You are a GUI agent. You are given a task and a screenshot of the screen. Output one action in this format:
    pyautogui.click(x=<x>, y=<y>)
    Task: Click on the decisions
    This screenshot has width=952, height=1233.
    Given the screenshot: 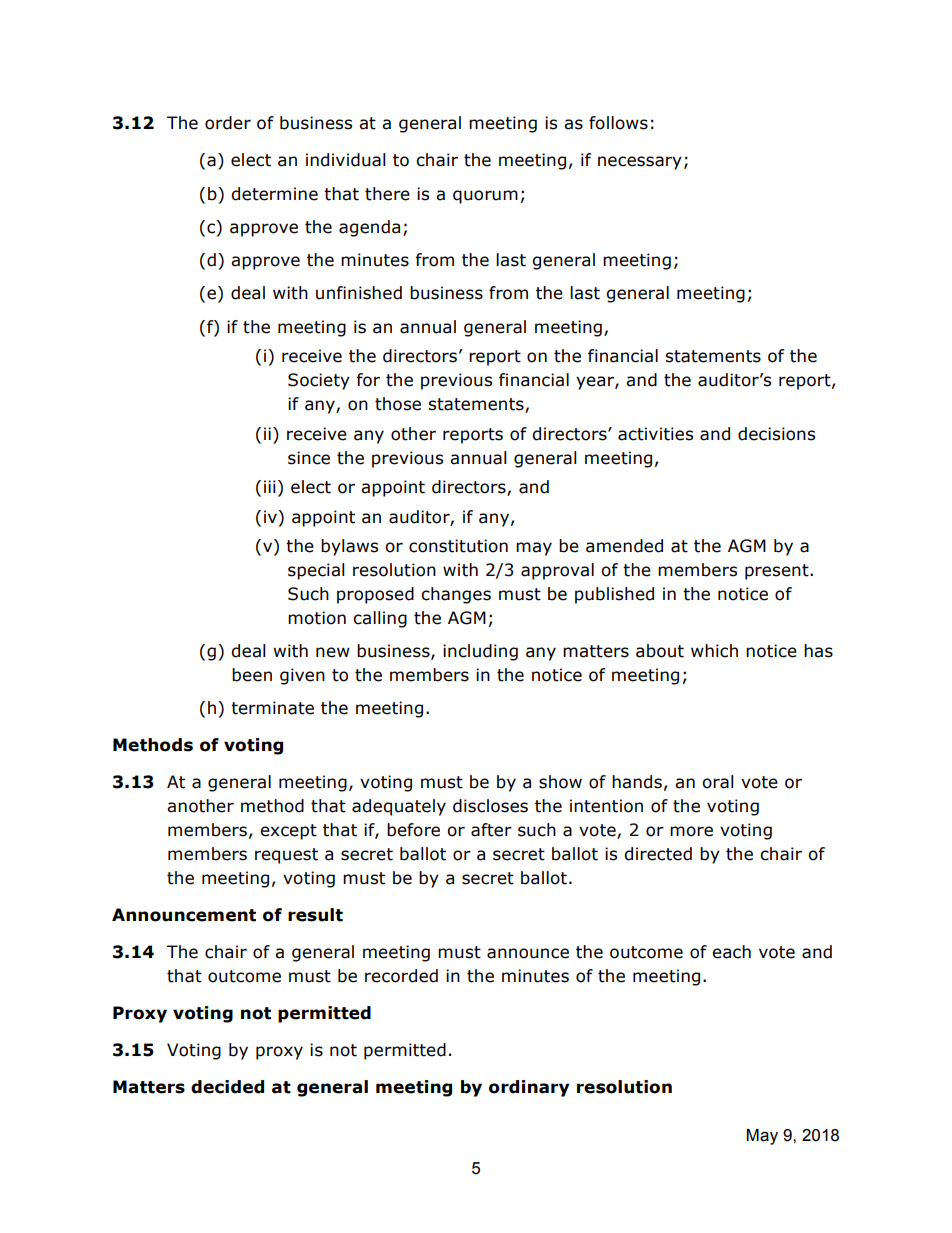 What is the action you would take?
    pyautogui.click(x=776, y=434)
